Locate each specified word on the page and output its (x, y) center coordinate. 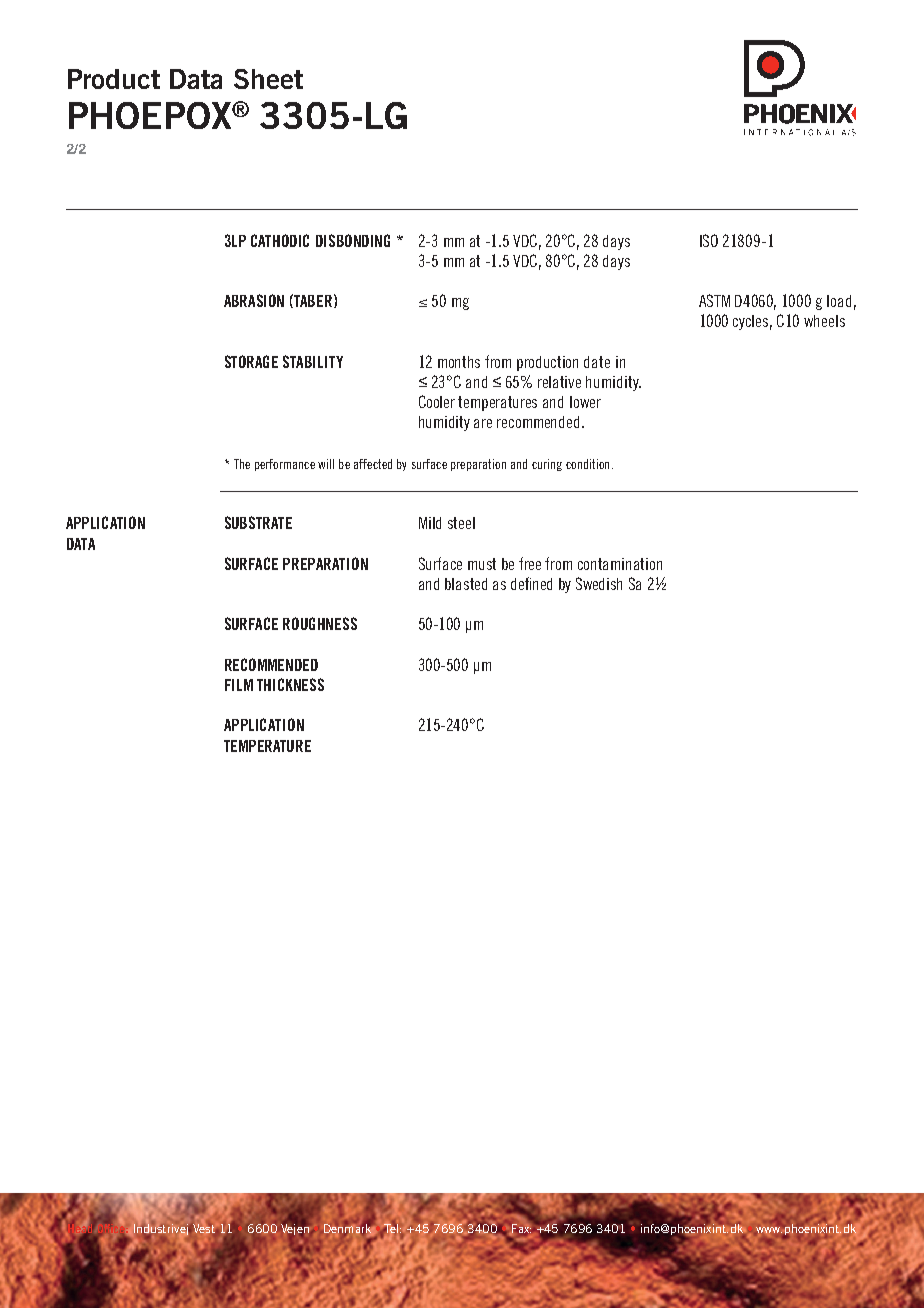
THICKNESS (290, 684)
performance (285, 465)
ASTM (714, 300)
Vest (204, 1228)
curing (547, 465)
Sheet (268, 79)
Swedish (599, 583)
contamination (620, 564)
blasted (466, 584)
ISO (709, 240)
